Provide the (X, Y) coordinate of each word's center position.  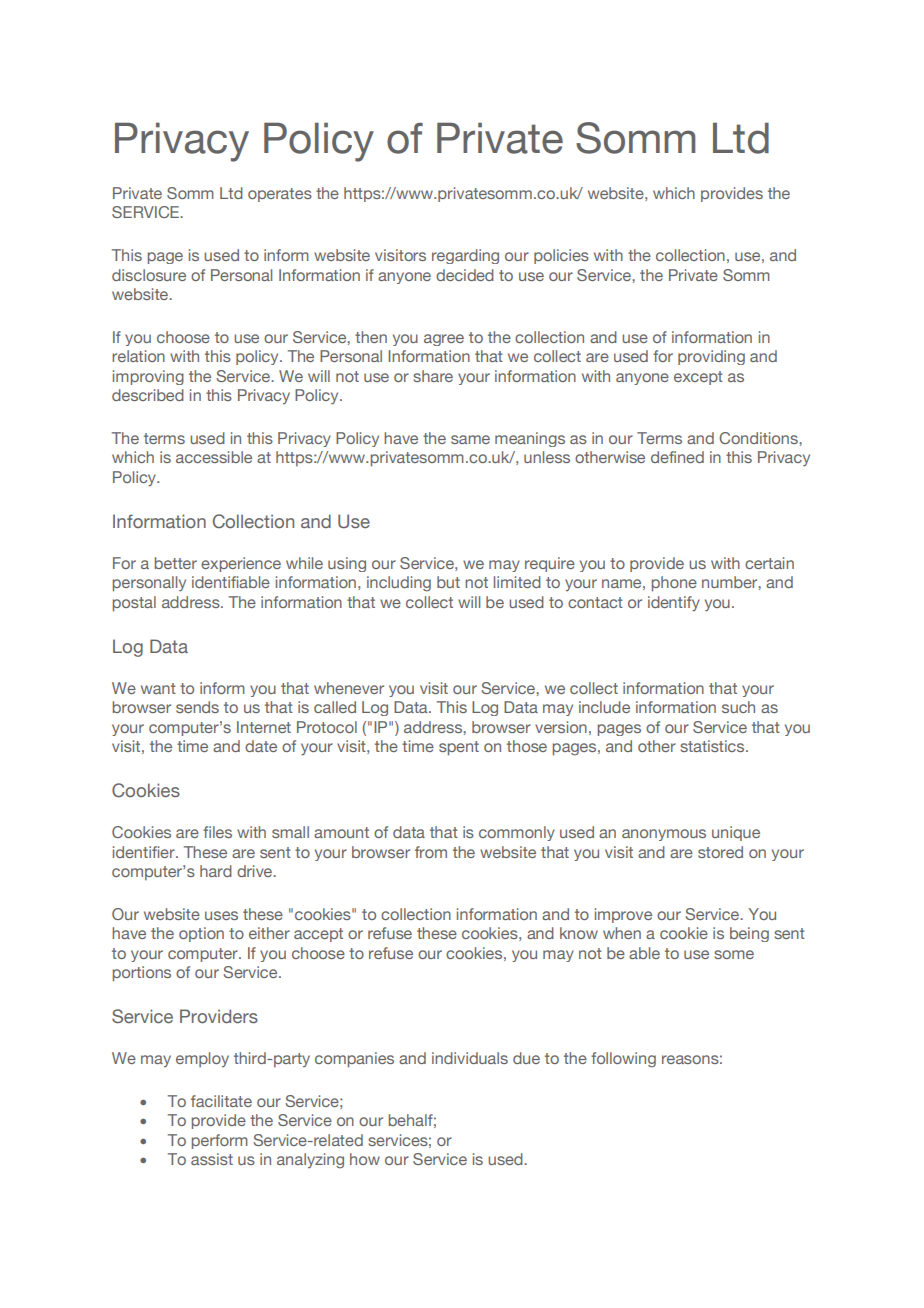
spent (459, 748)
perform (220, 1141)
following (623, 1060)
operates (280, 195)
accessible (214, 457)
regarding (465, 256)
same (470, 439)
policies (561, 256)
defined (677, 457)
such (738, 707)
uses (221, 915)
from (431, 852)
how (365, 1159)
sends (197, 707)
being (749, 934)
